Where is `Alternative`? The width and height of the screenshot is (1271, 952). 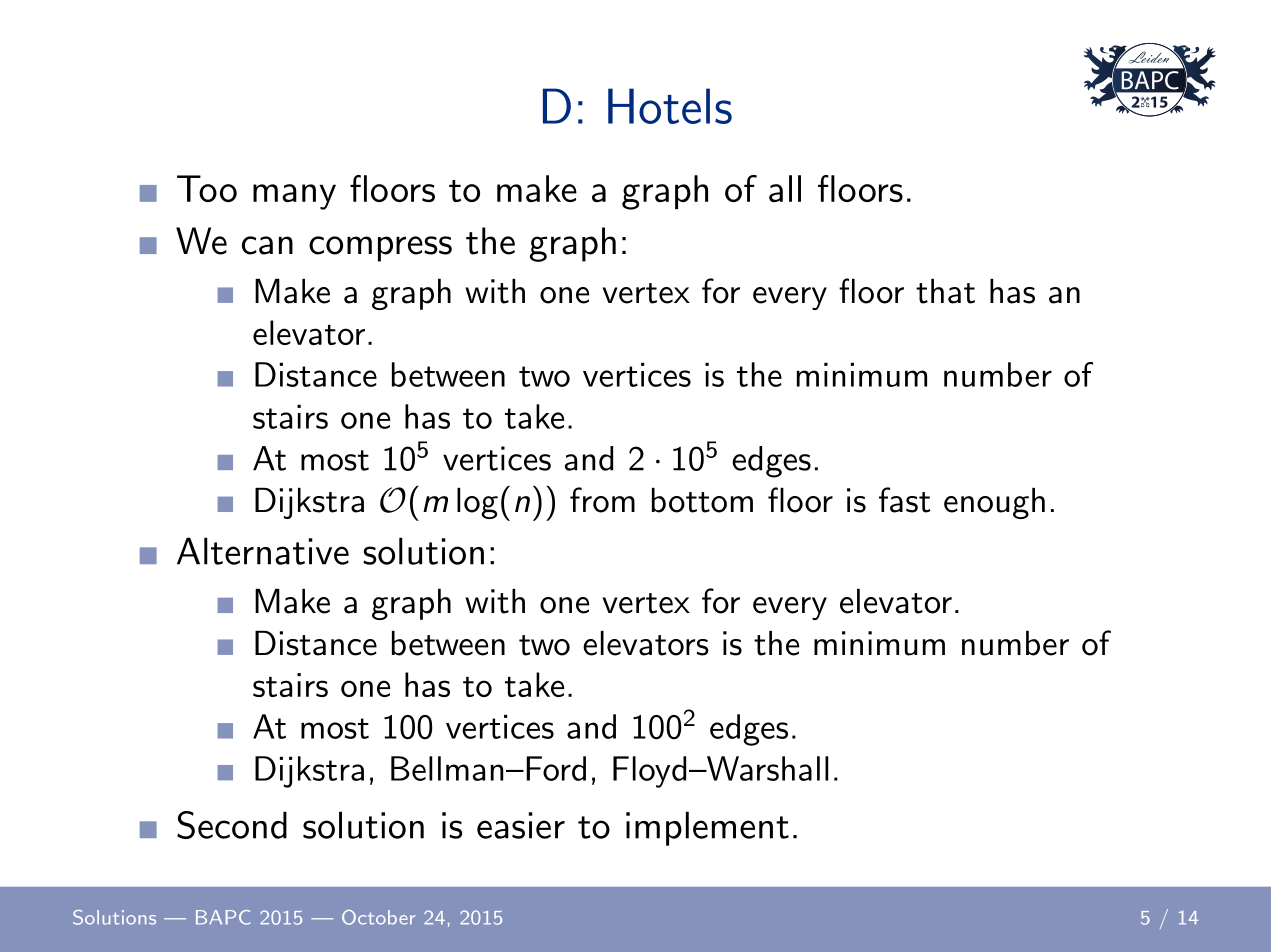 Alternative is located at coordinates (263, 551).
